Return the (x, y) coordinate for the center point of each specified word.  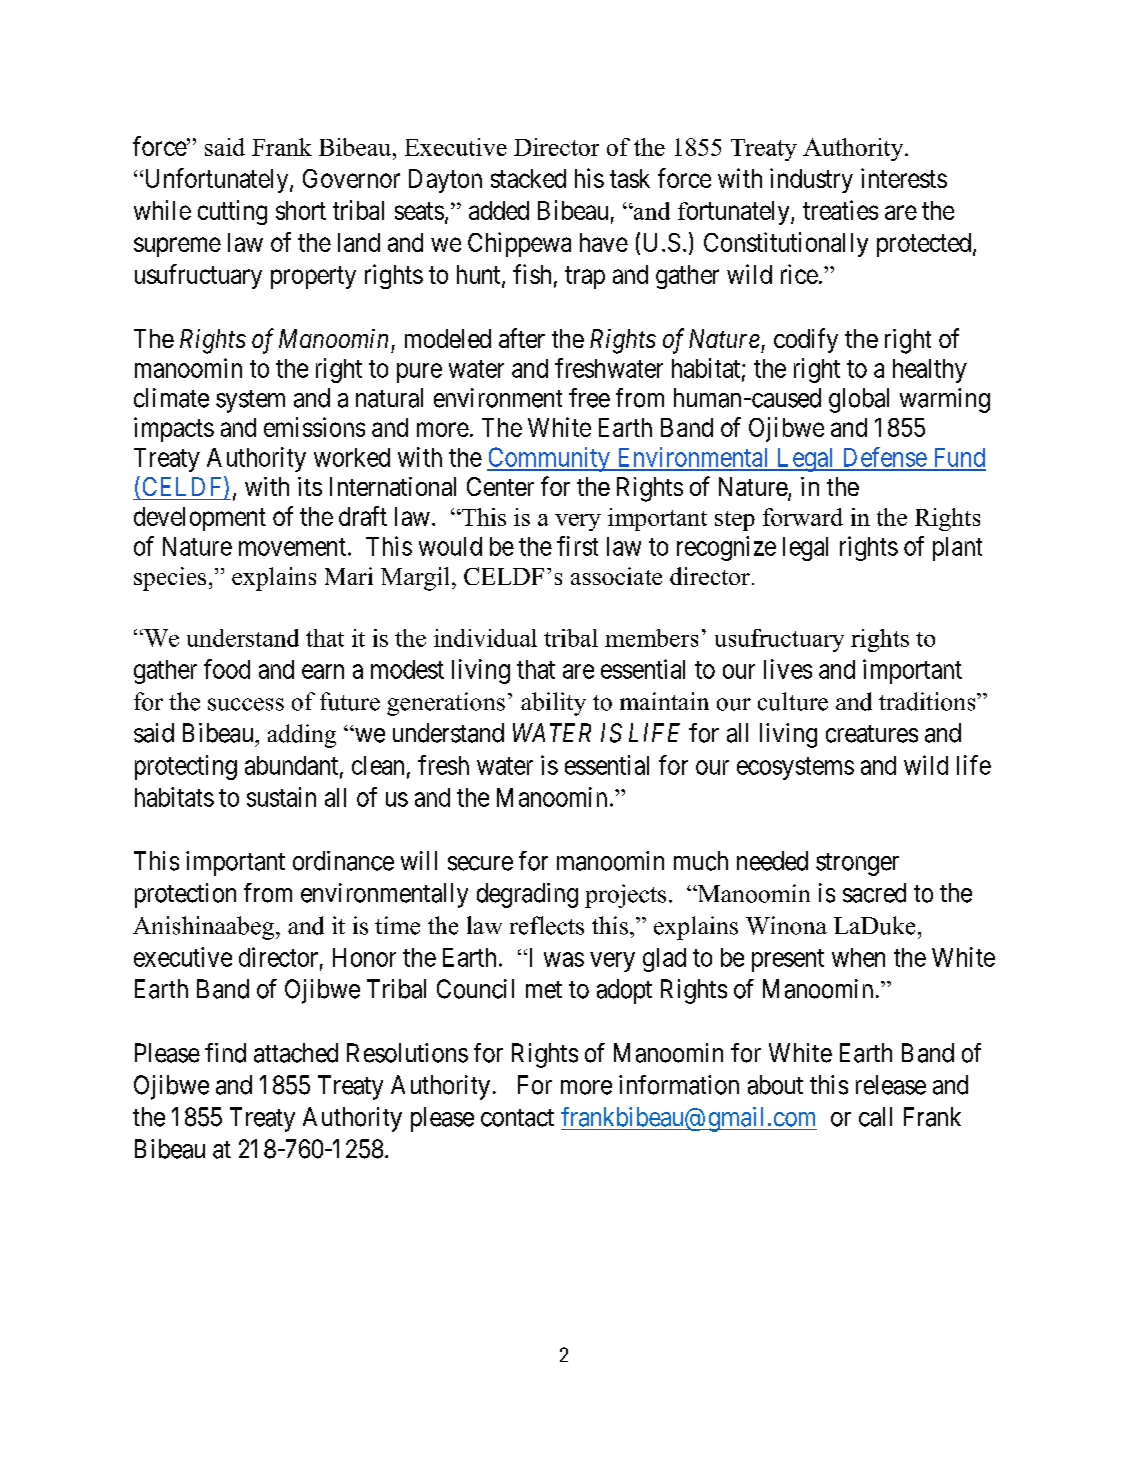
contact (517, 1118)
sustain (281, 797)
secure (480, 863)
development (200, 519)
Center (500, 486)
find (225, 1053)
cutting (232, 212)
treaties (840, 210)
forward (803, 517)
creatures (872, 734)
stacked (528, 178)
